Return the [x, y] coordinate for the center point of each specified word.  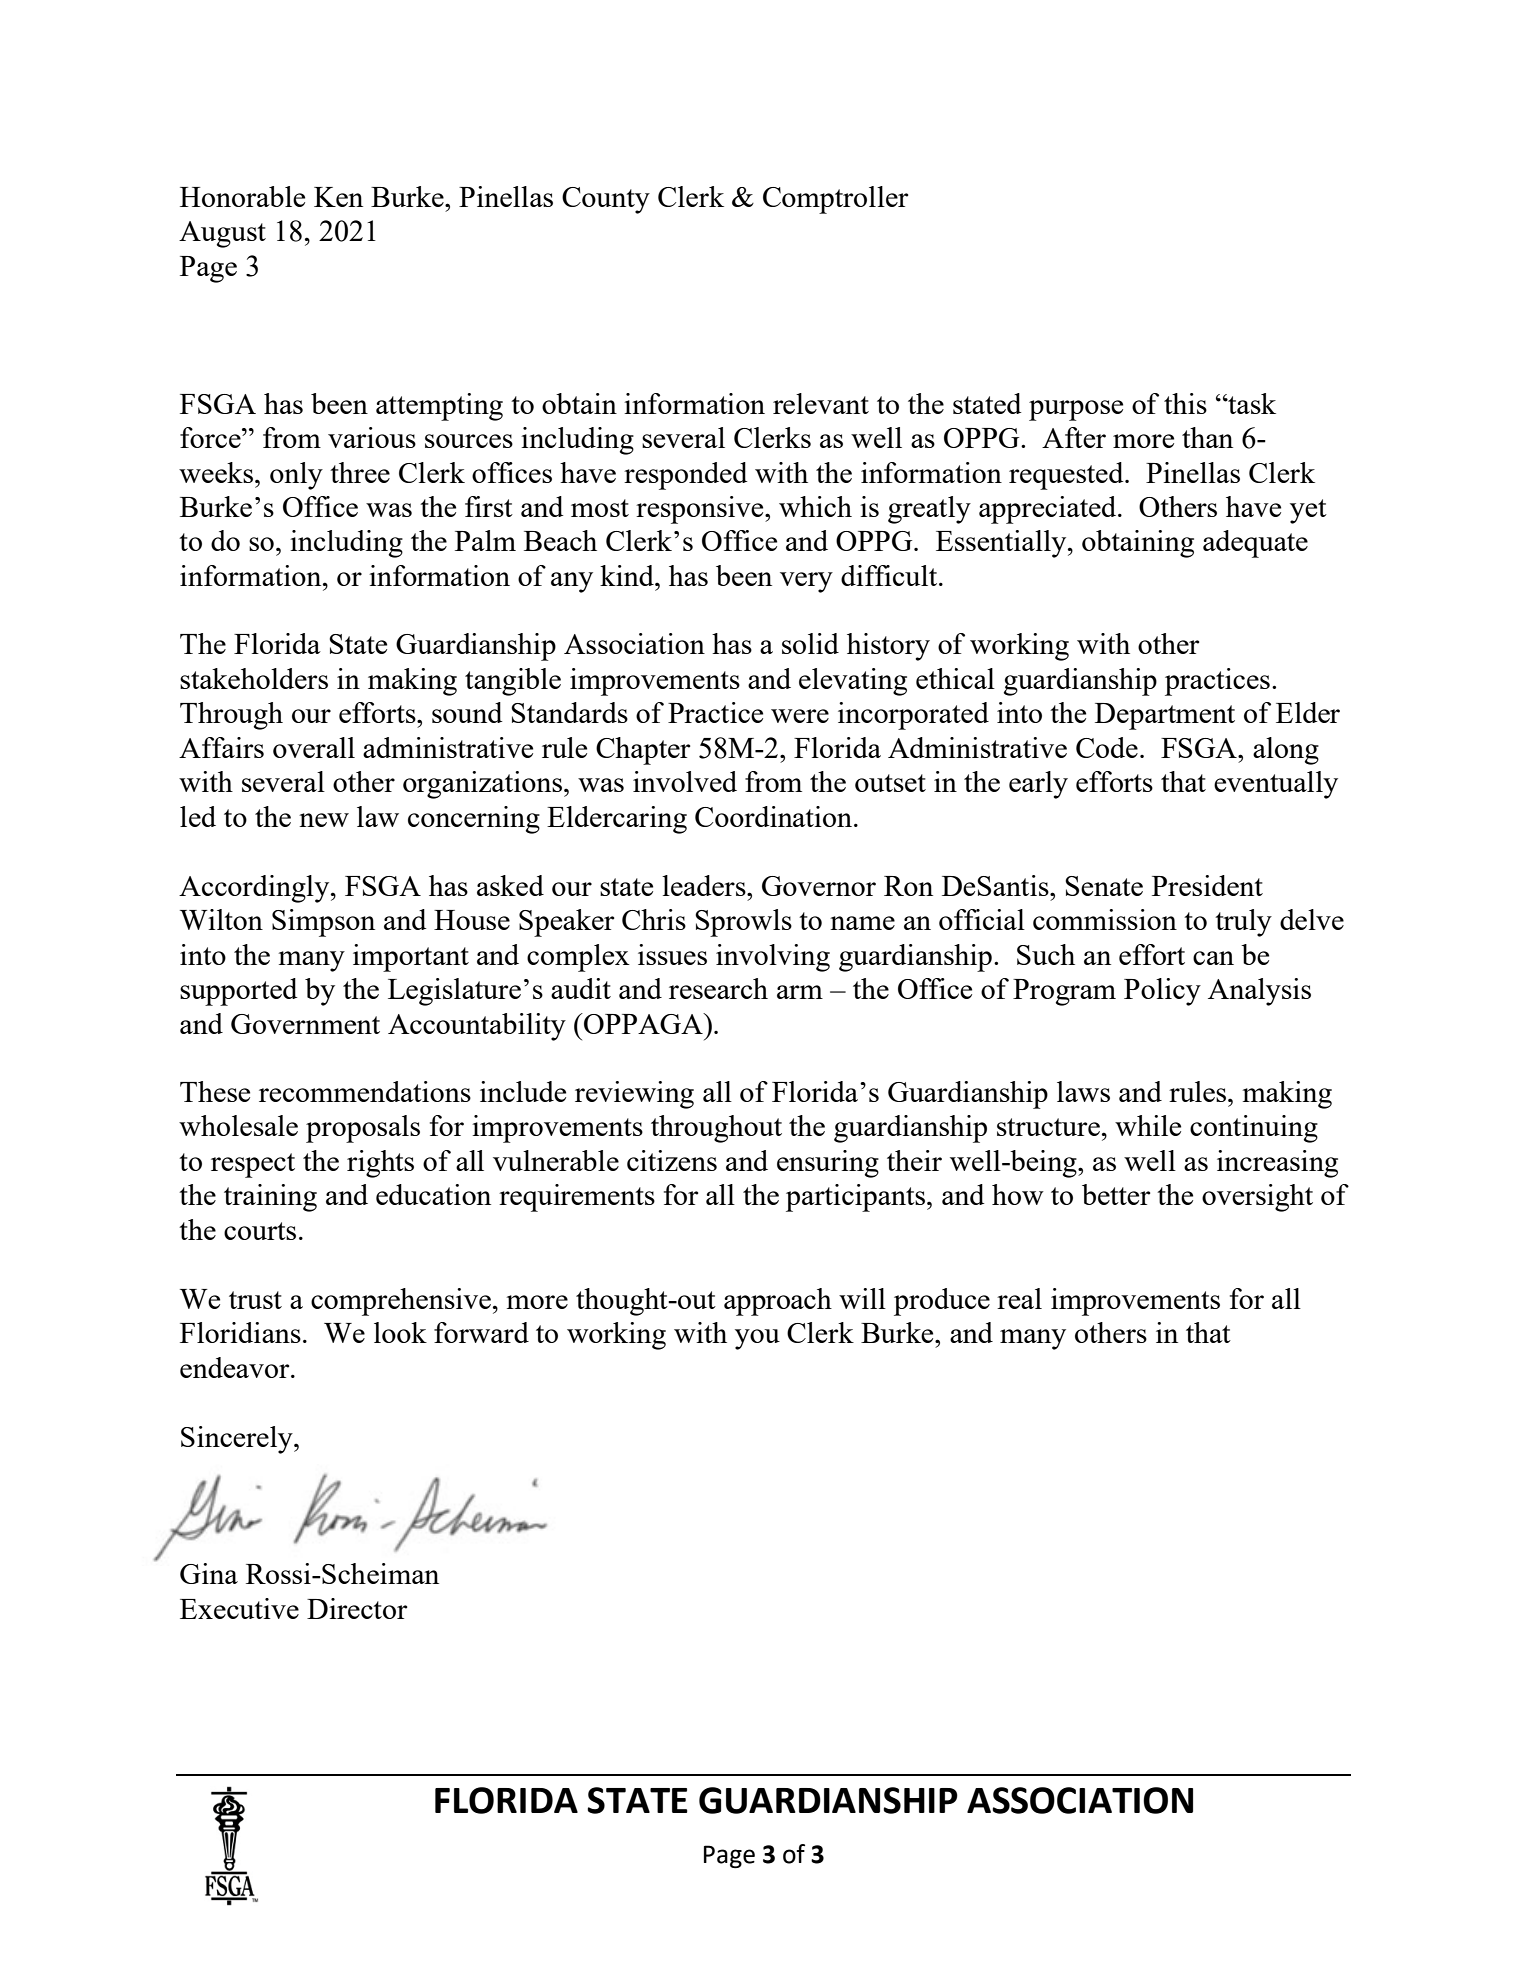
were [800, 716]
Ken [338, 197]
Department [1165, 716]
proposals [363, 1129]
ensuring [828, 1164]
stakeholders [254, 678]
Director [357, 1608]
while [1148, 1125]
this [1185, 403]
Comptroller [836, 200]
